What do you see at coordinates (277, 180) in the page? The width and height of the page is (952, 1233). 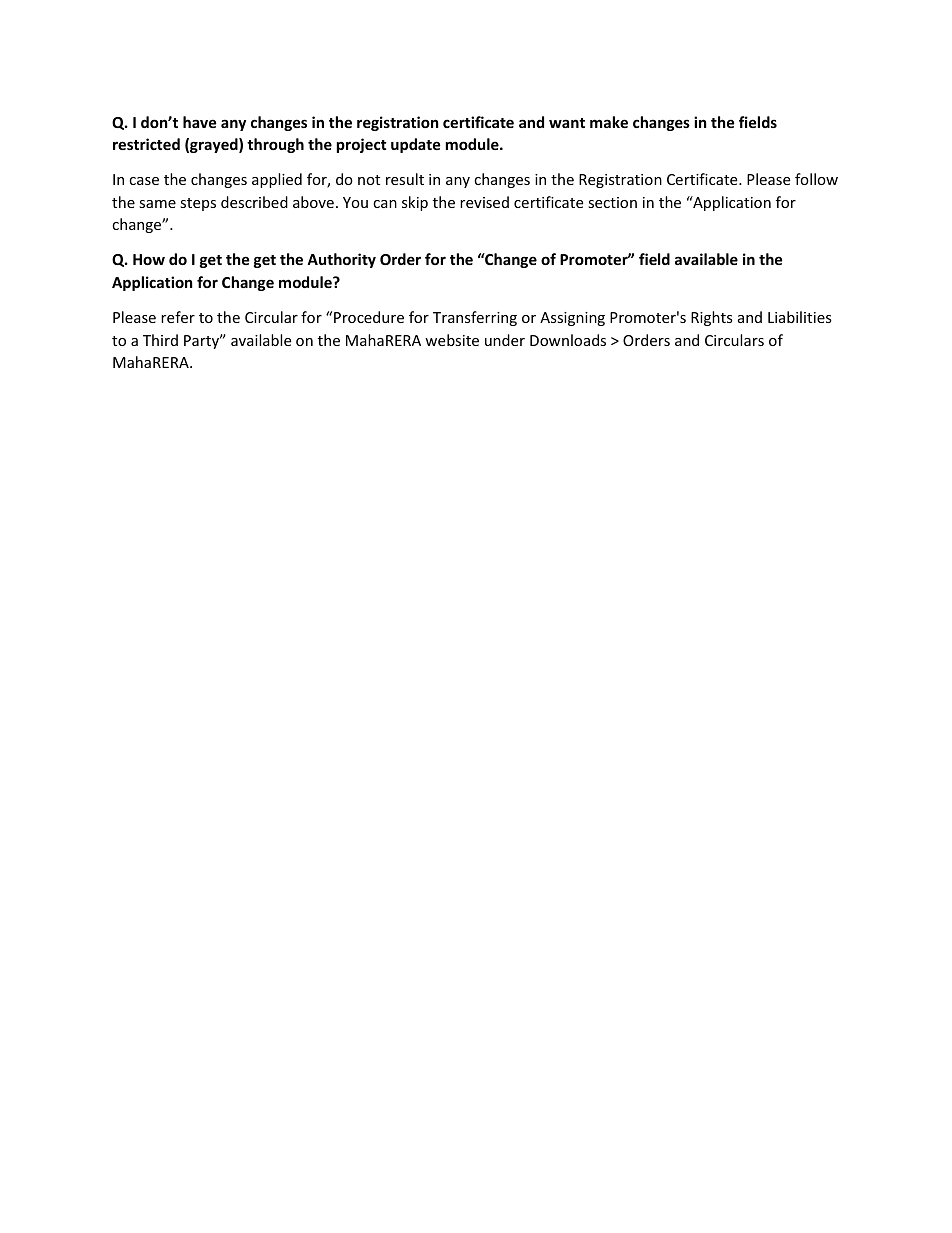 I see `applied` at bounding box center [277, 180].
